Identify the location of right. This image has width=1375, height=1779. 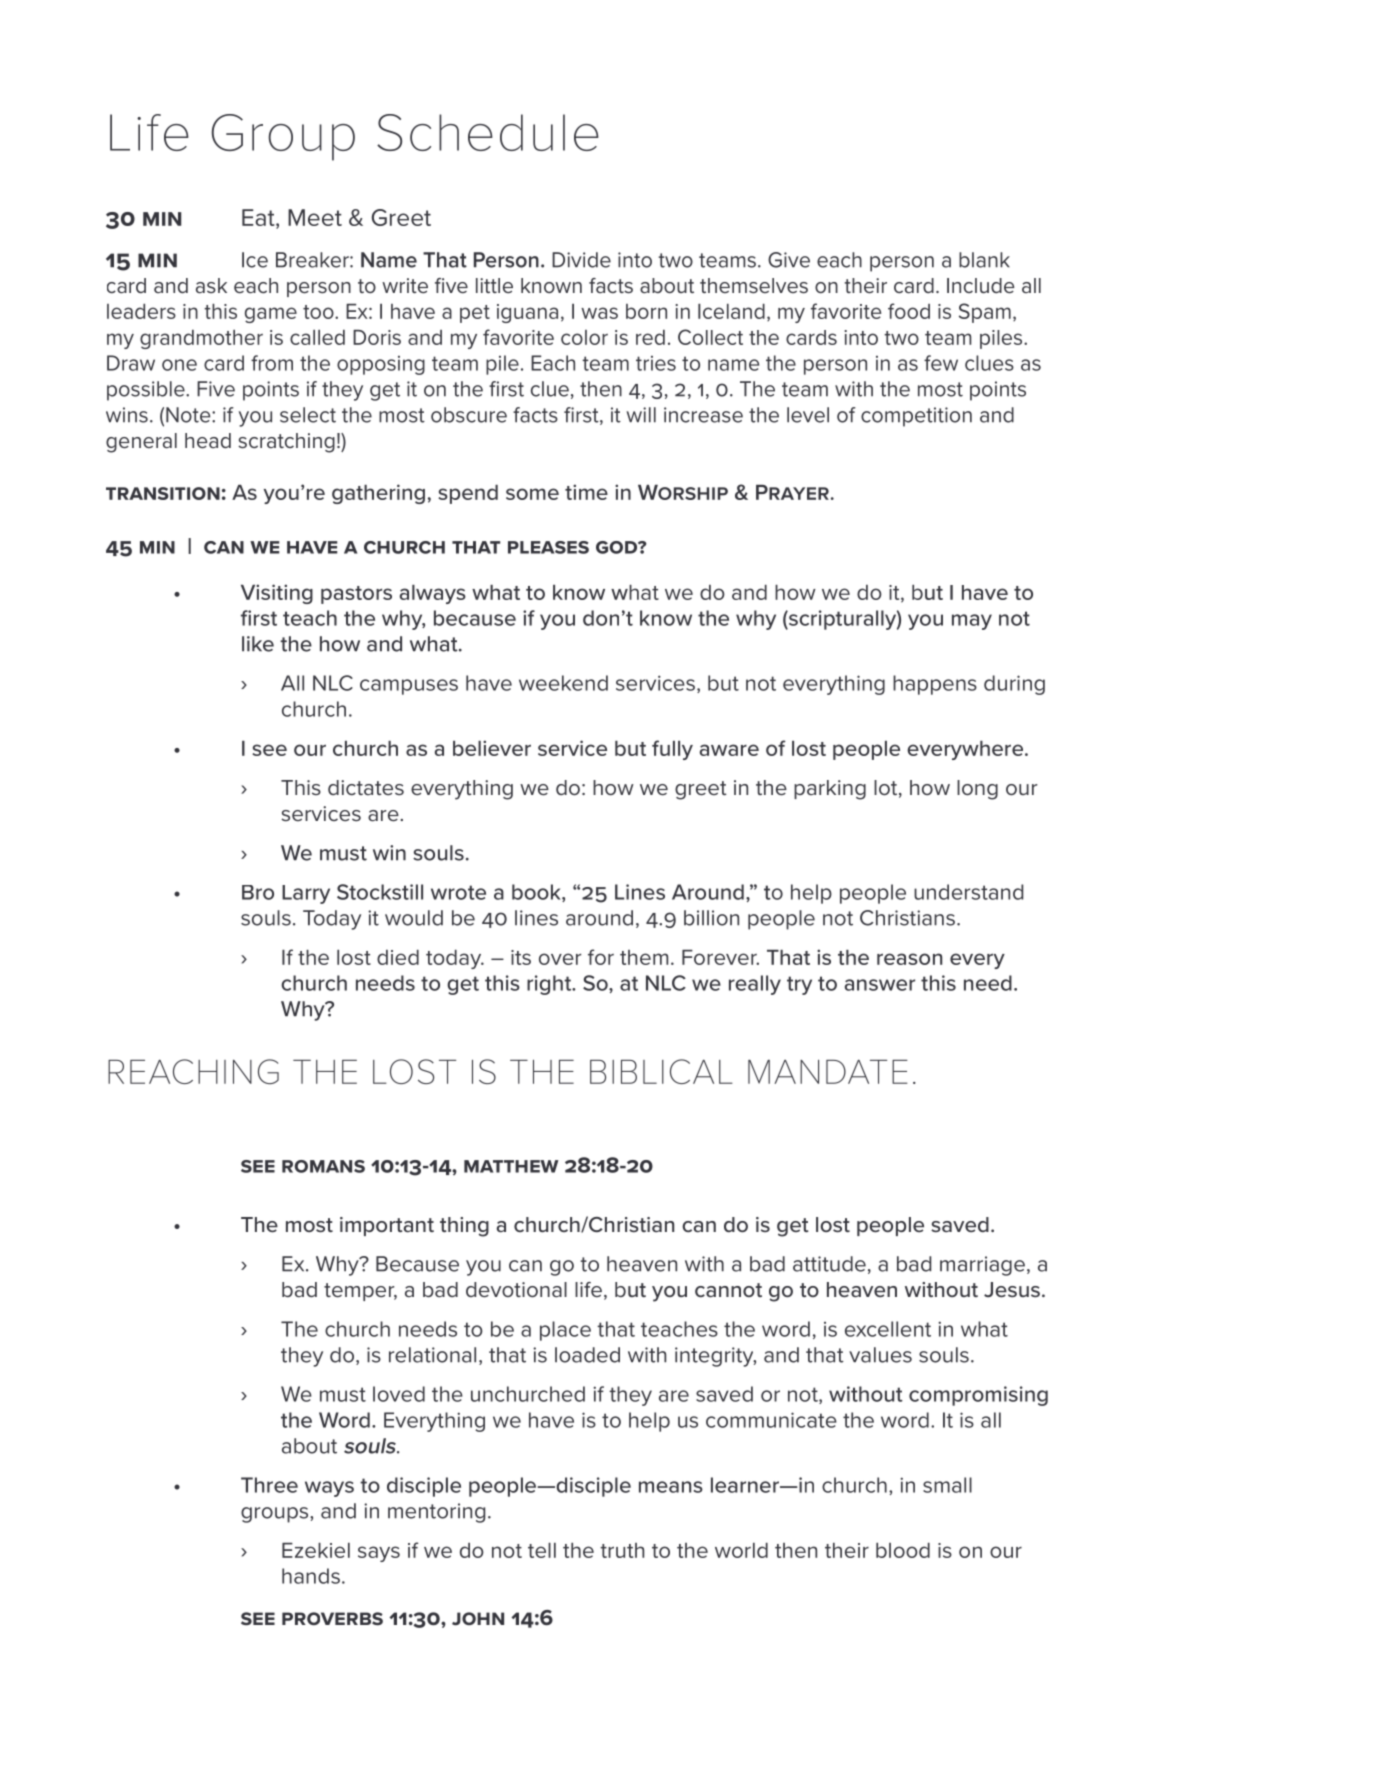
(550, 985).
